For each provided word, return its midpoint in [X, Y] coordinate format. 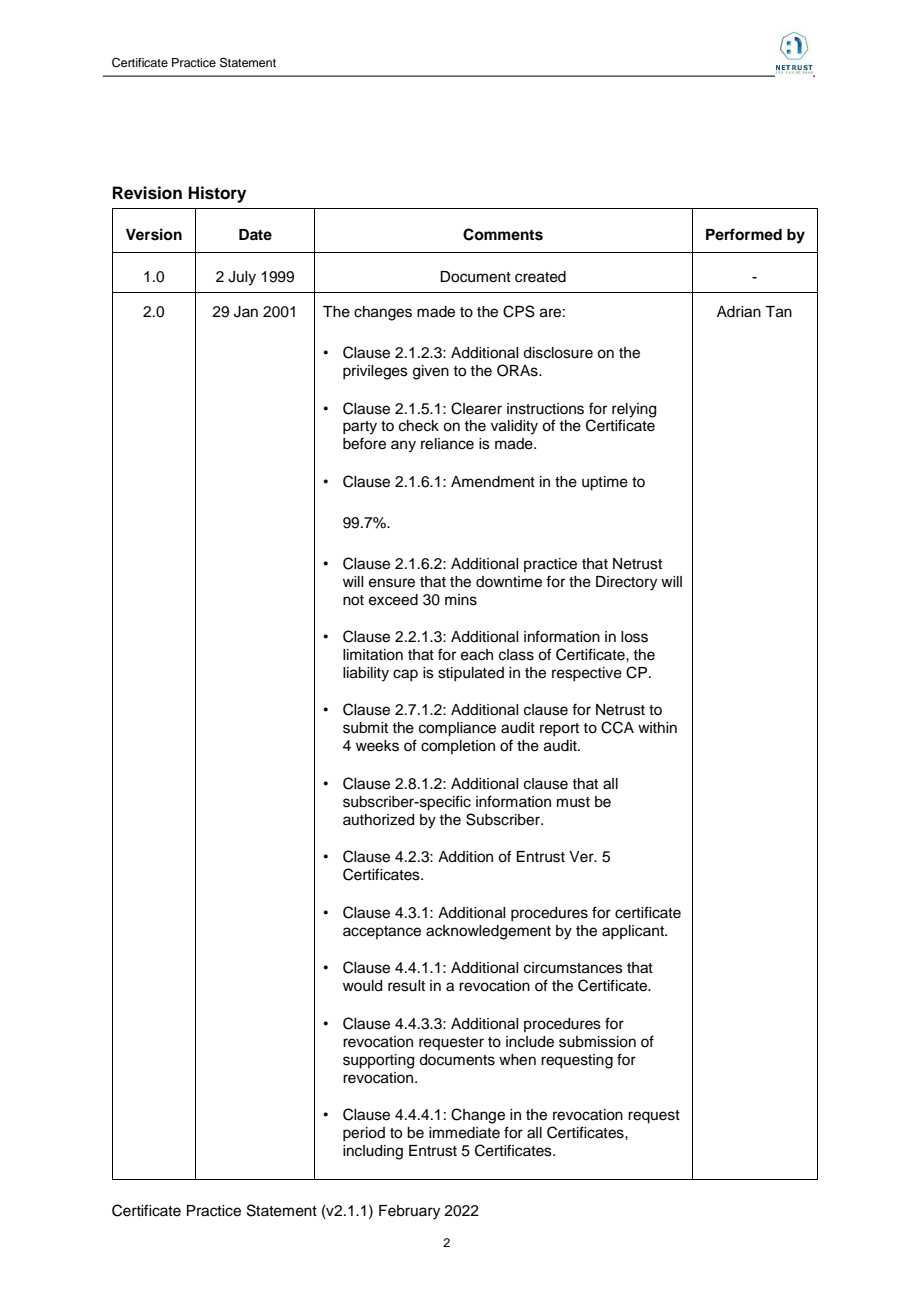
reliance [447, 444]
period [364, 1134]
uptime [605, 483]
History [217, 194]
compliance [457, 729]
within [657, 727]
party [360, 428]
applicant [634, 932]
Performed [744, 234]
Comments [503, 234]
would [362, 986]
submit [365, 728]
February [409, 1212]
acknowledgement [488, 932]
